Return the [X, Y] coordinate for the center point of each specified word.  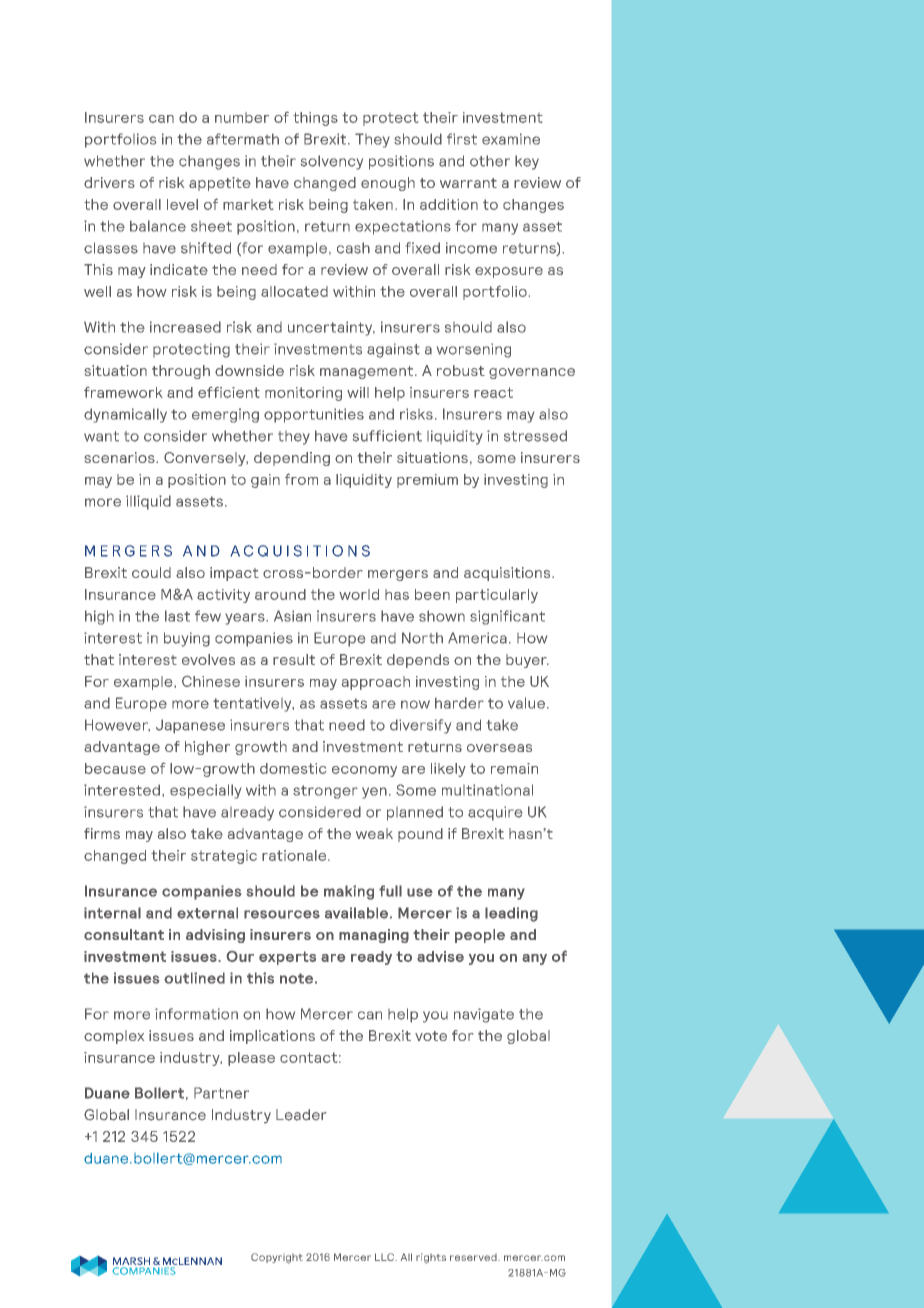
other [490, 161]
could [151, 572]
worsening [474, 350]
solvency [332, 162]
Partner [221, 1093]
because [115, 768]
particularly [497, 596]
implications [272, 1037]
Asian [292, 616]
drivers [109, 182]
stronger [325, 792]
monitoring [303, 394]
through [181, 372]
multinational [487, 790]
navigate [484, 1015]
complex [114, 1037]
